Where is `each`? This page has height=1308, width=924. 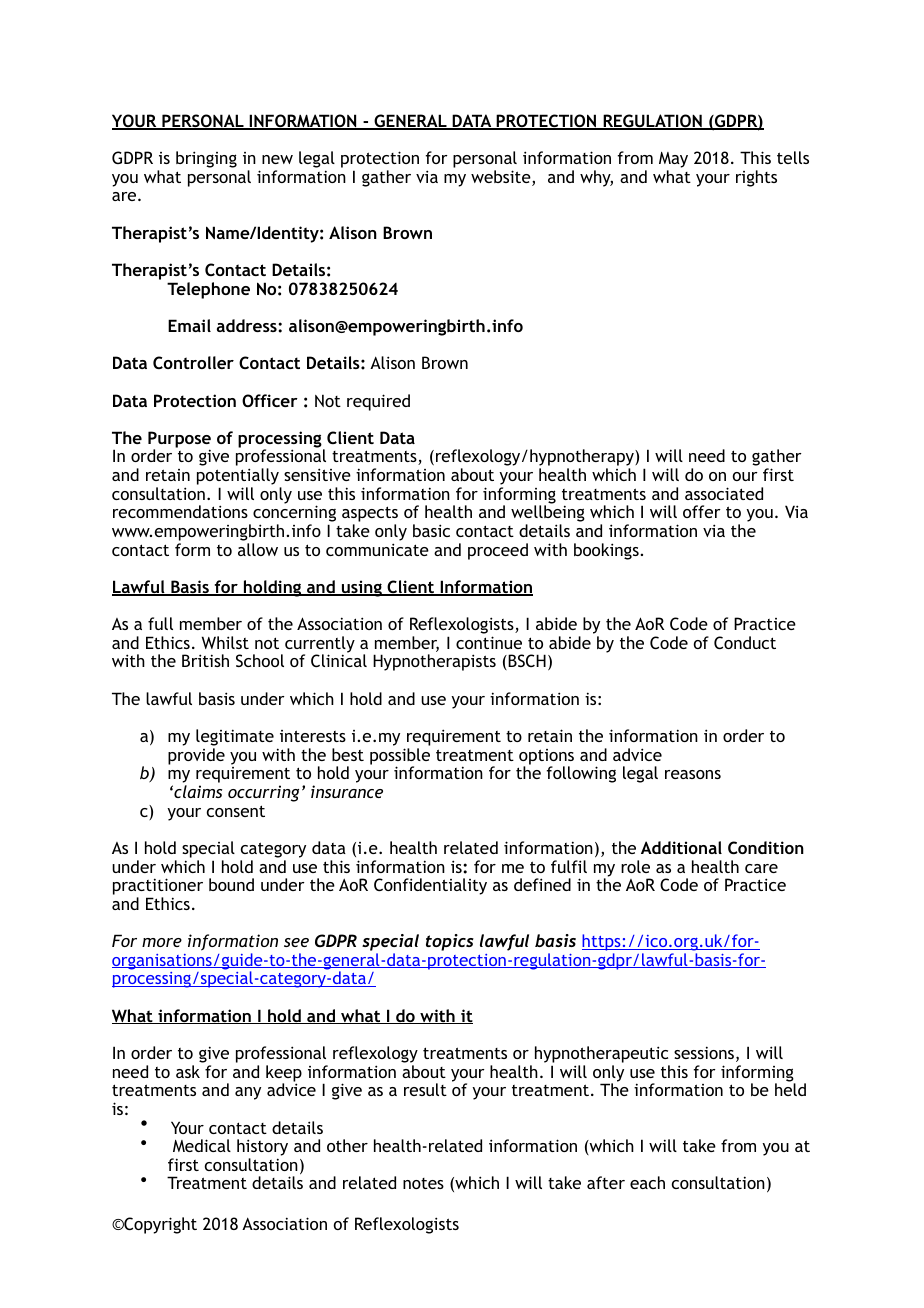 each is located at coordinates (647, 1182).
